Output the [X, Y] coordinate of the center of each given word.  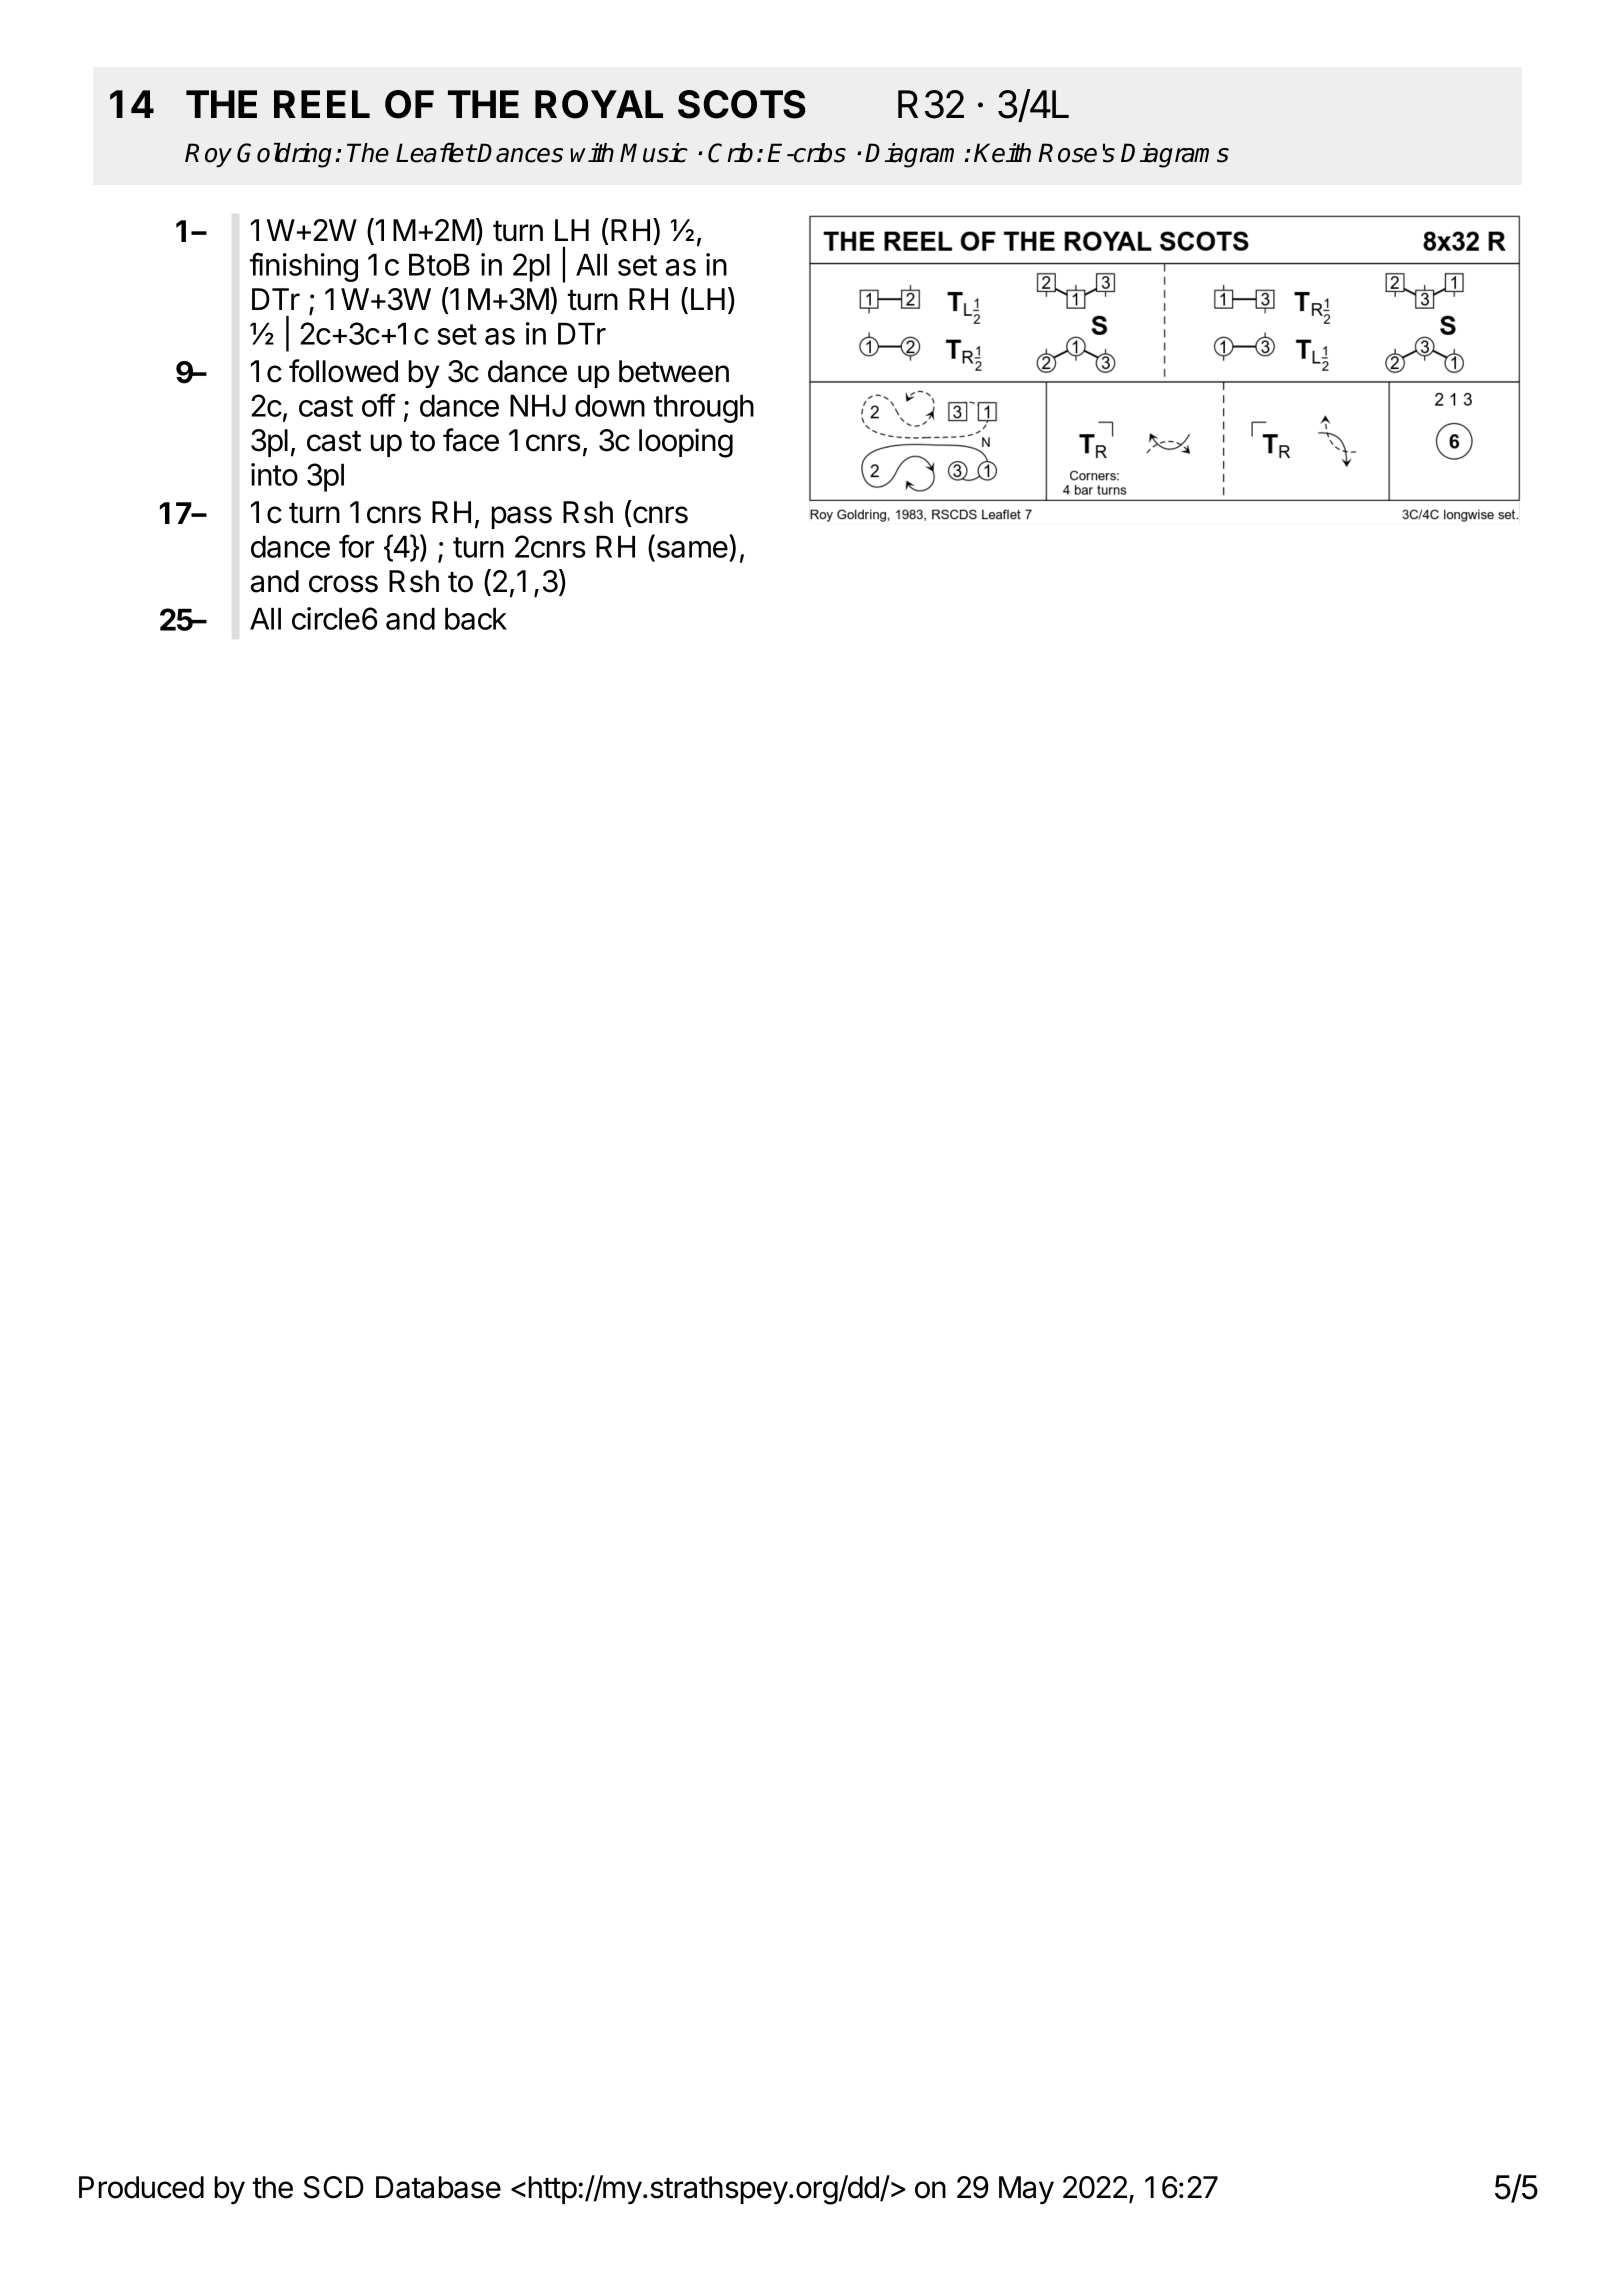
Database [438, 2187]
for [356, 546]
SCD [334, 2187]
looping [686, 443]
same [691, 551]
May [1026, 2190]
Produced [141, 2187]
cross [343, 584]
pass [521, 517]
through [703, 408]
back [476, 618]
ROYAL [599, 104]
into [274, 474]
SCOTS [742, 104]
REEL [322, 104]
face [471, 440]
